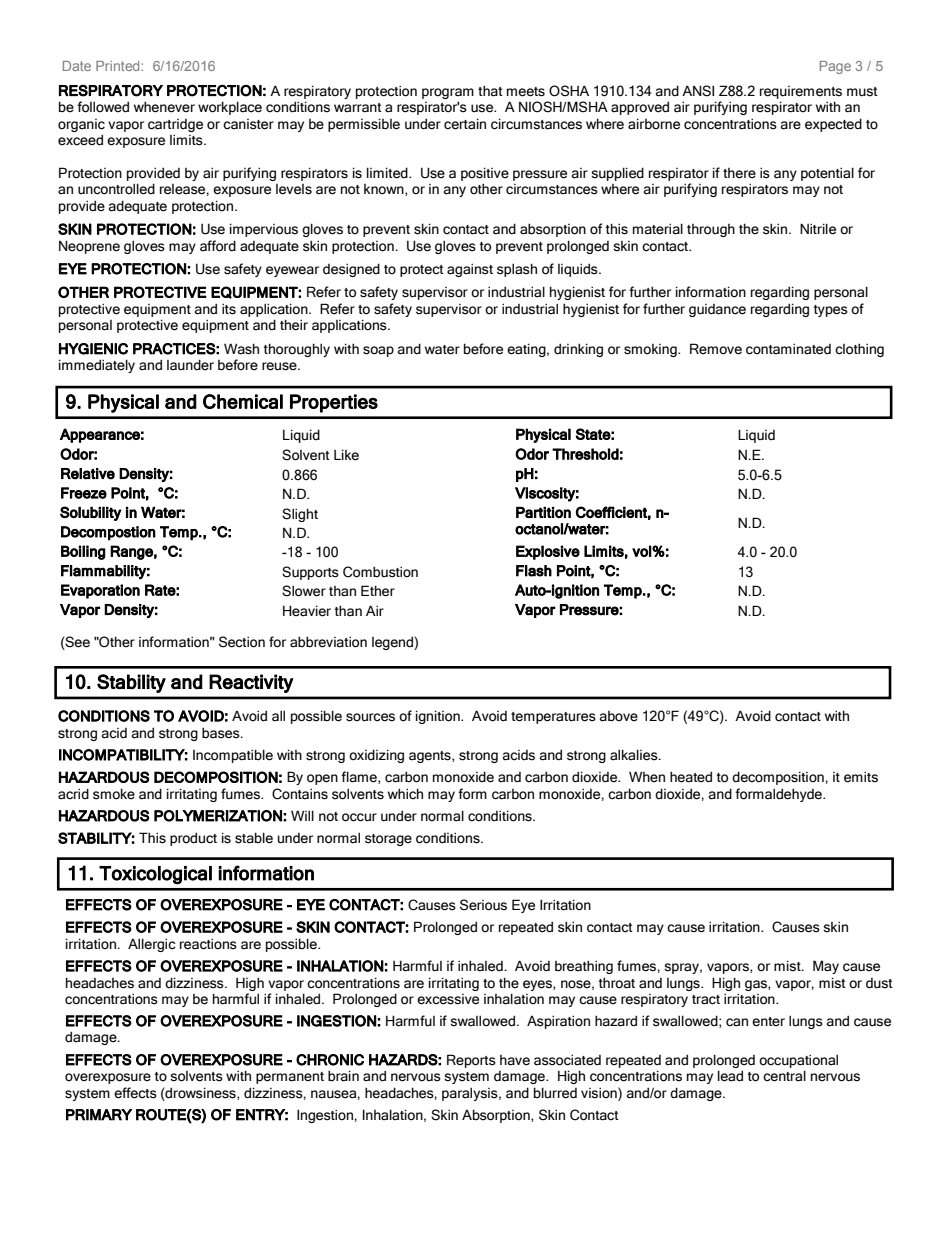  I want to click on central, so click(784, 1076).
